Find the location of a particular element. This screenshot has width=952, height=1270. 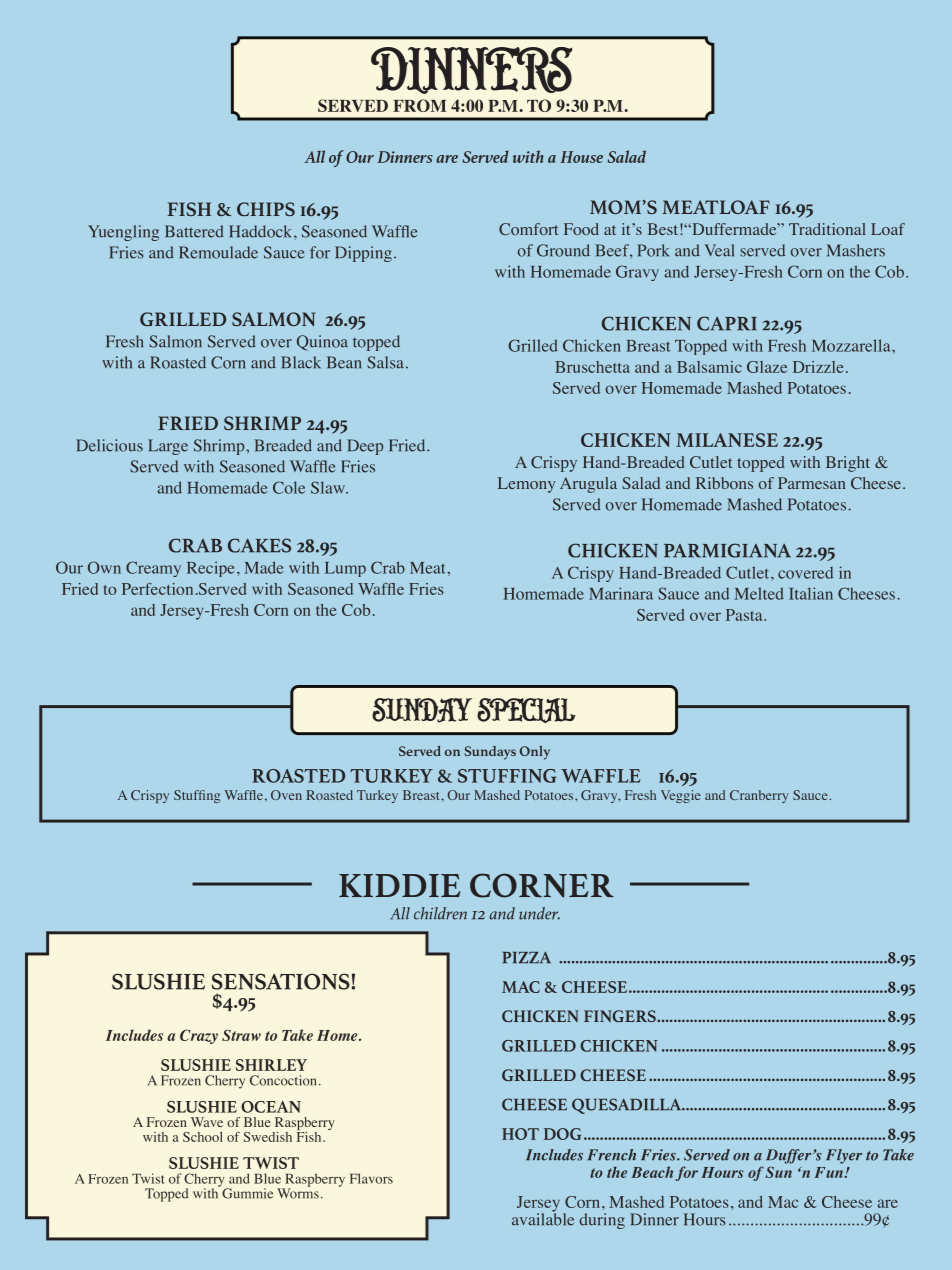

FROM is located at coordinates (419, 105).
